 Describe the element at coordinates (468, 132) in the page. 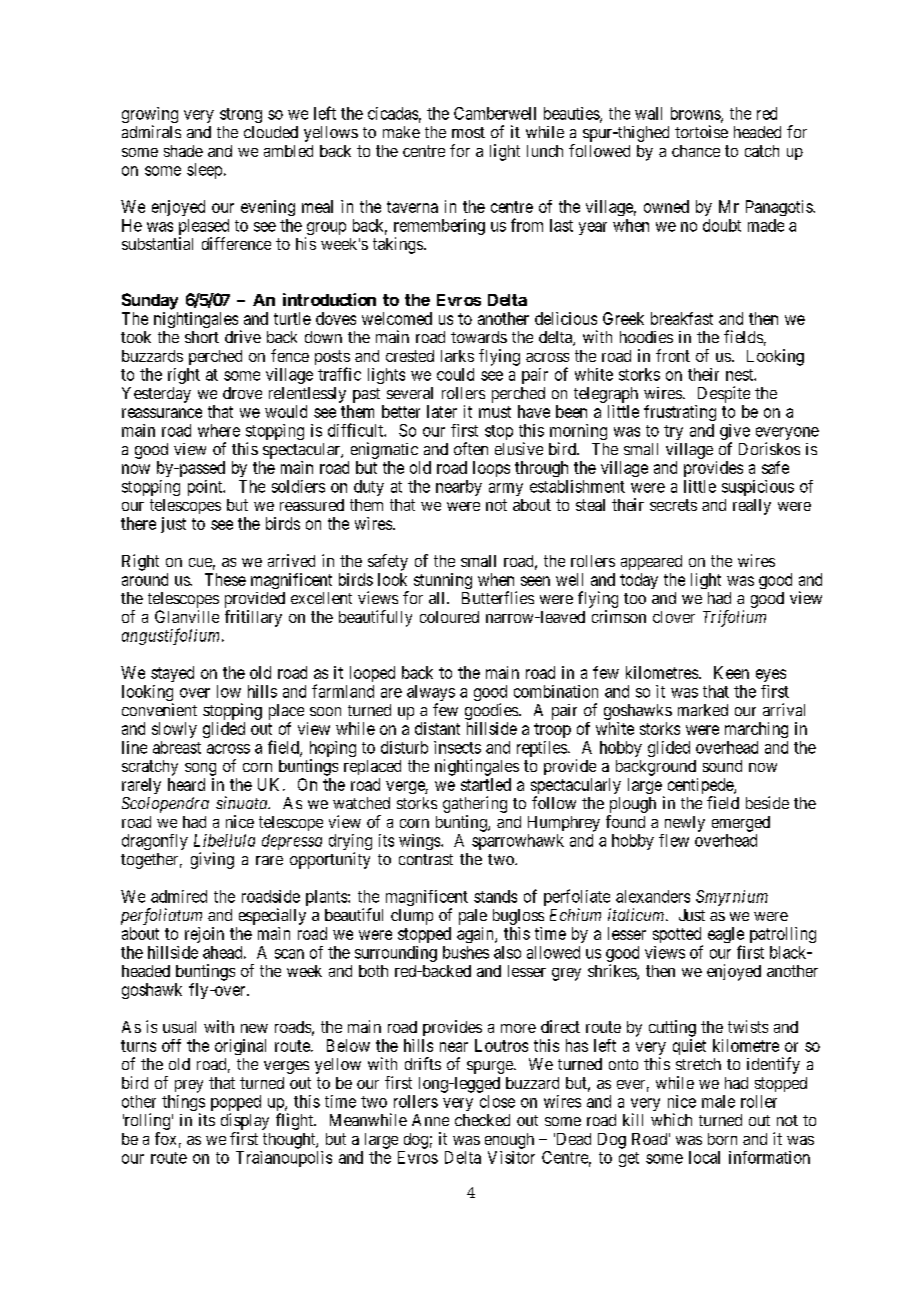

I see `most` at that location.
